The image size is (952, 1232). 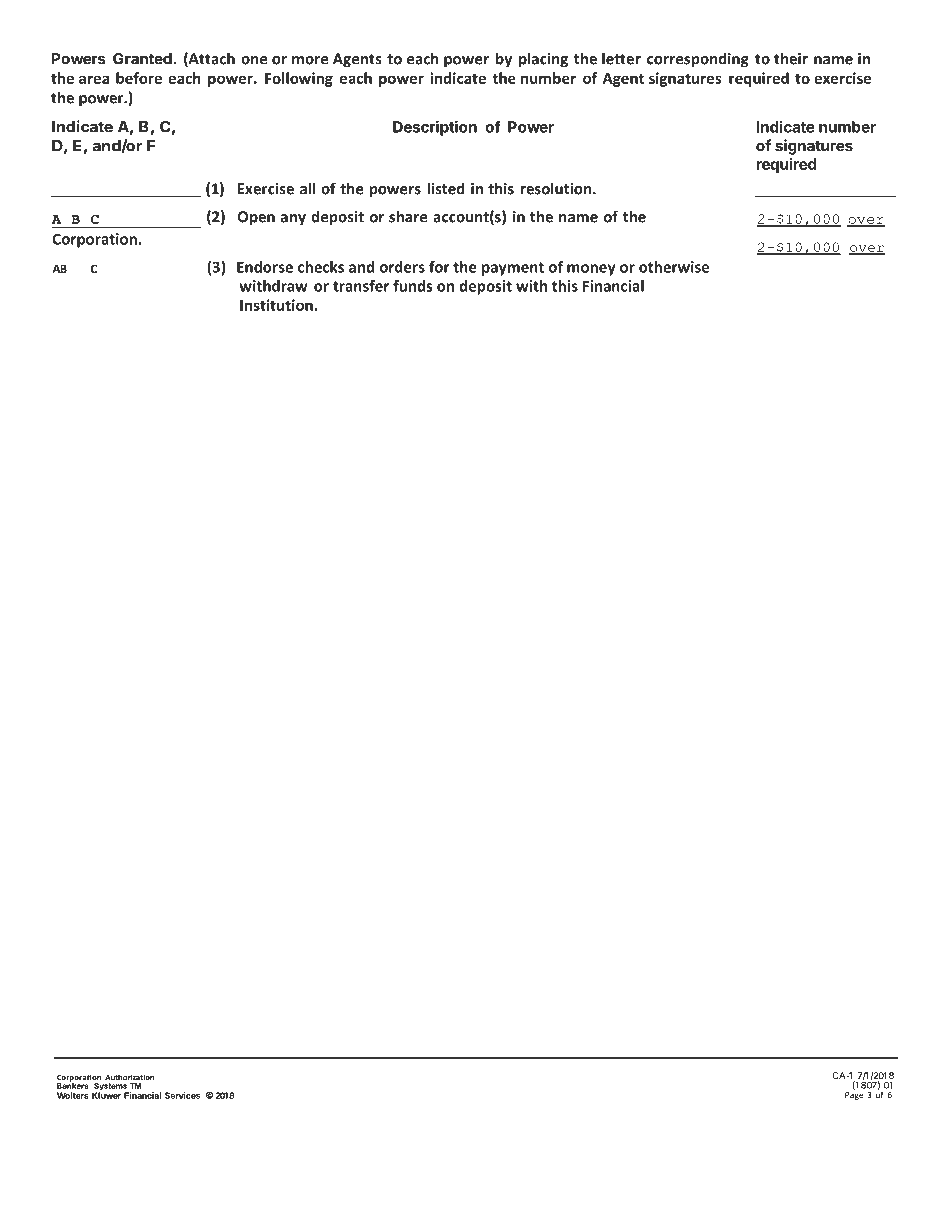 What do you see at coordinates (321, 267) in the image?
I see `checks` at bounding box center [321, 267].
